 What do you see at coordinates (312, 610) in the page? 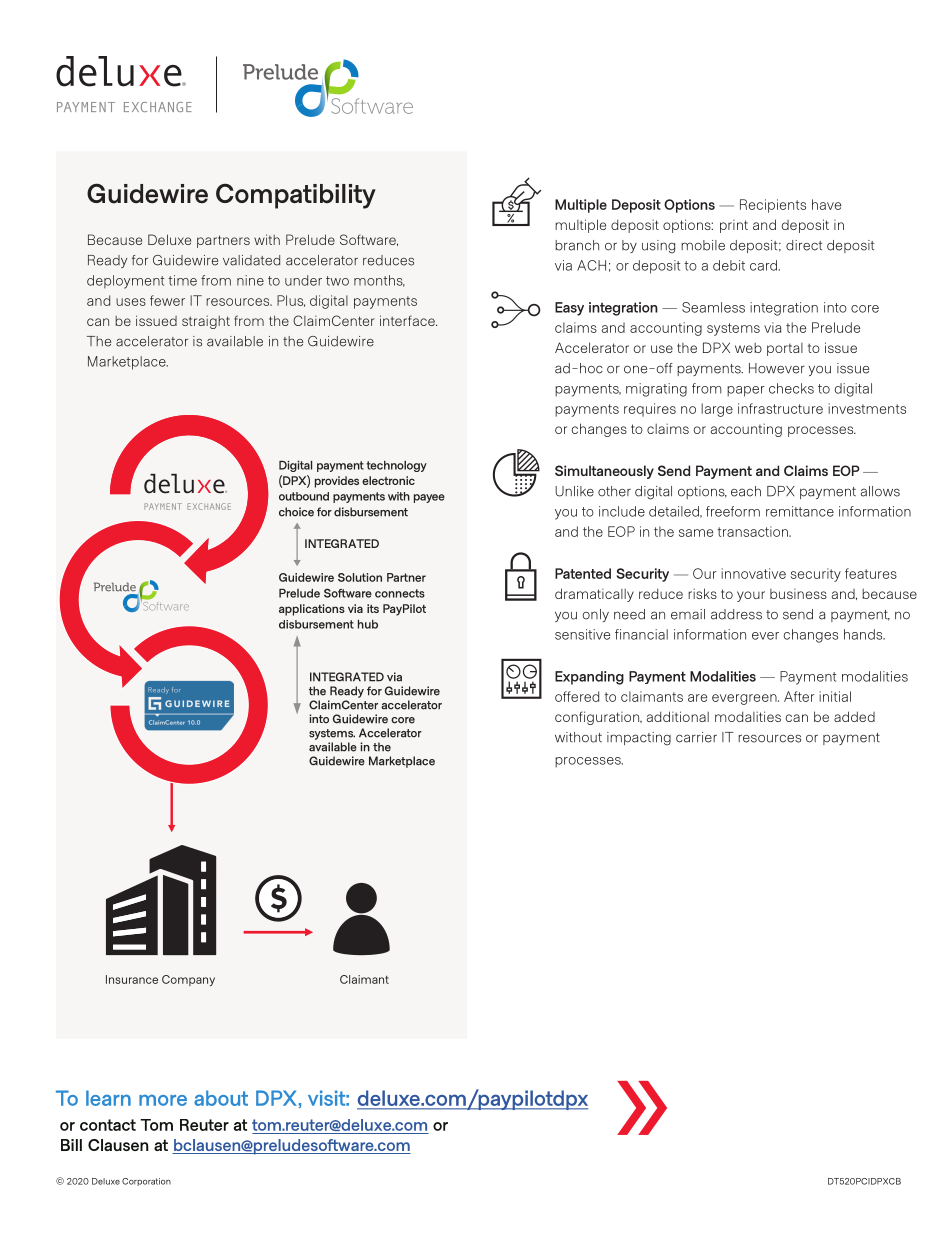
I see `applications` at bounding box center [312, 610].
